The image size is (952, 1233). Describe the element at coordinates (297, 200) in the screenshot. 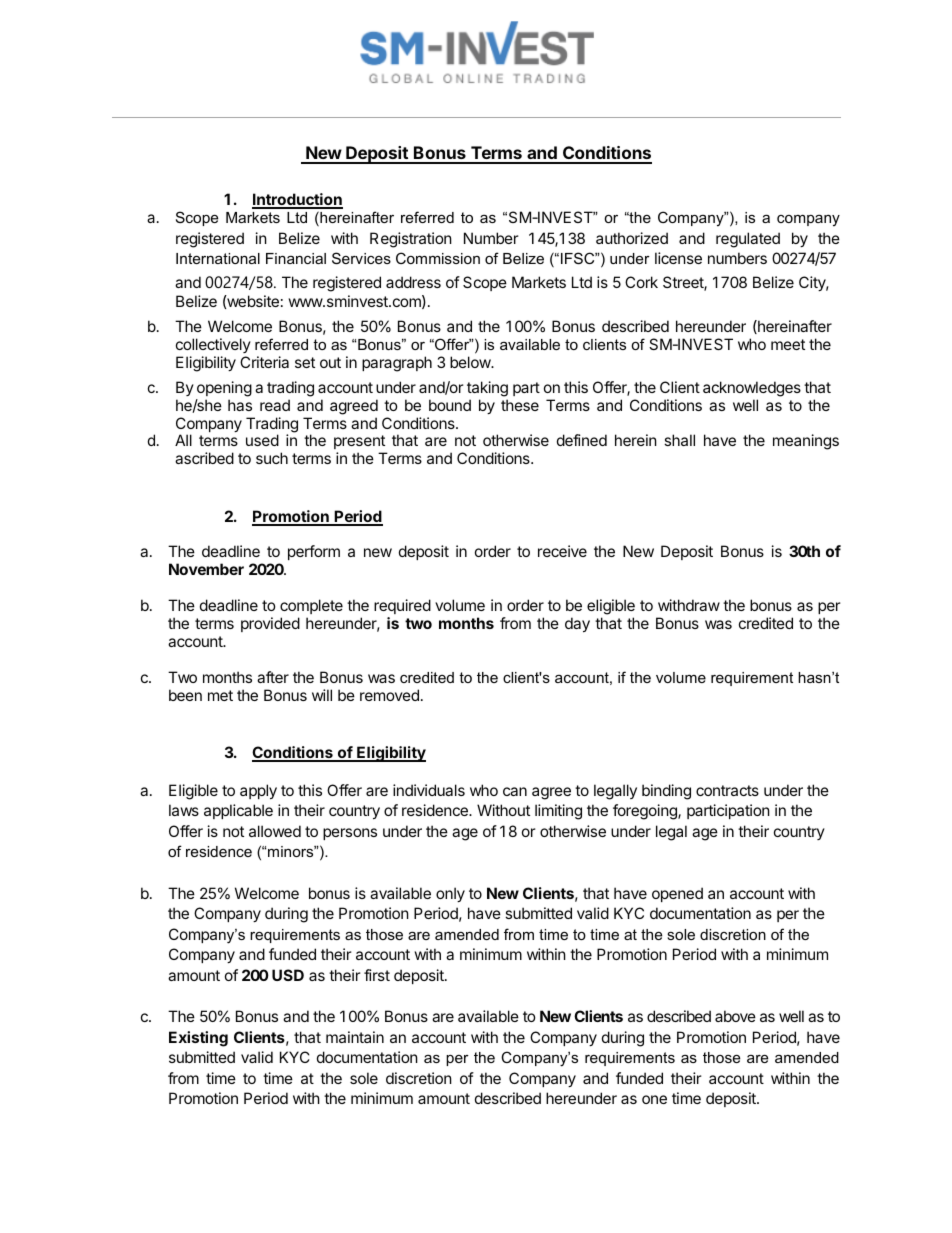

I see `Introduction` at that location.
